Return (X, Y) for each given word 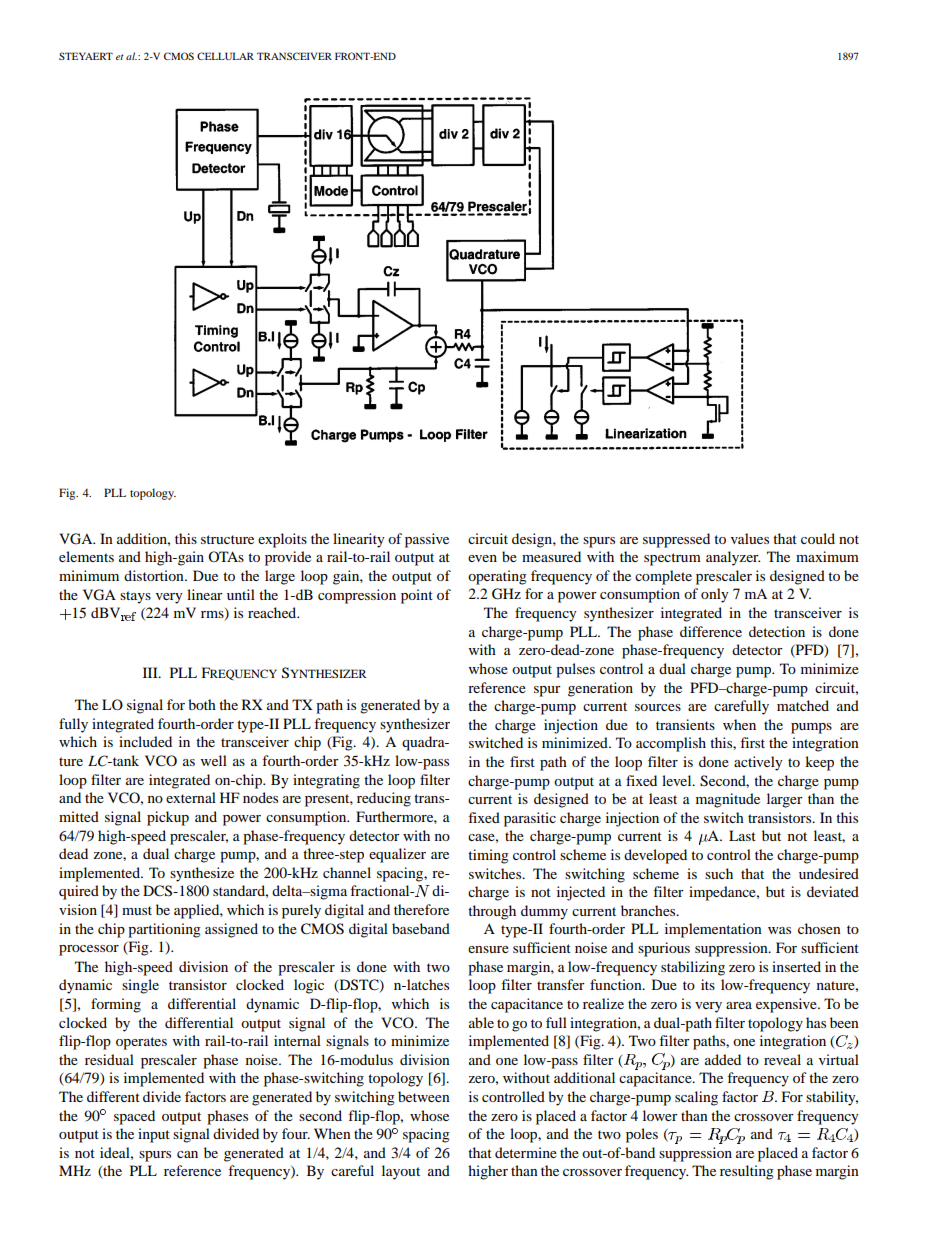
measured (551, 556)
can (187, 1154)
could (818, 538)
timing (488, 856)
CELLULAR (225, 56)
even (482, 558)
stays (135, 597)
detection (777, 631)
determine (526, 1152)
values (750, 538)
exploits (282, 540)
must (137, 910)
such (719, 873)
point (417, 596)
